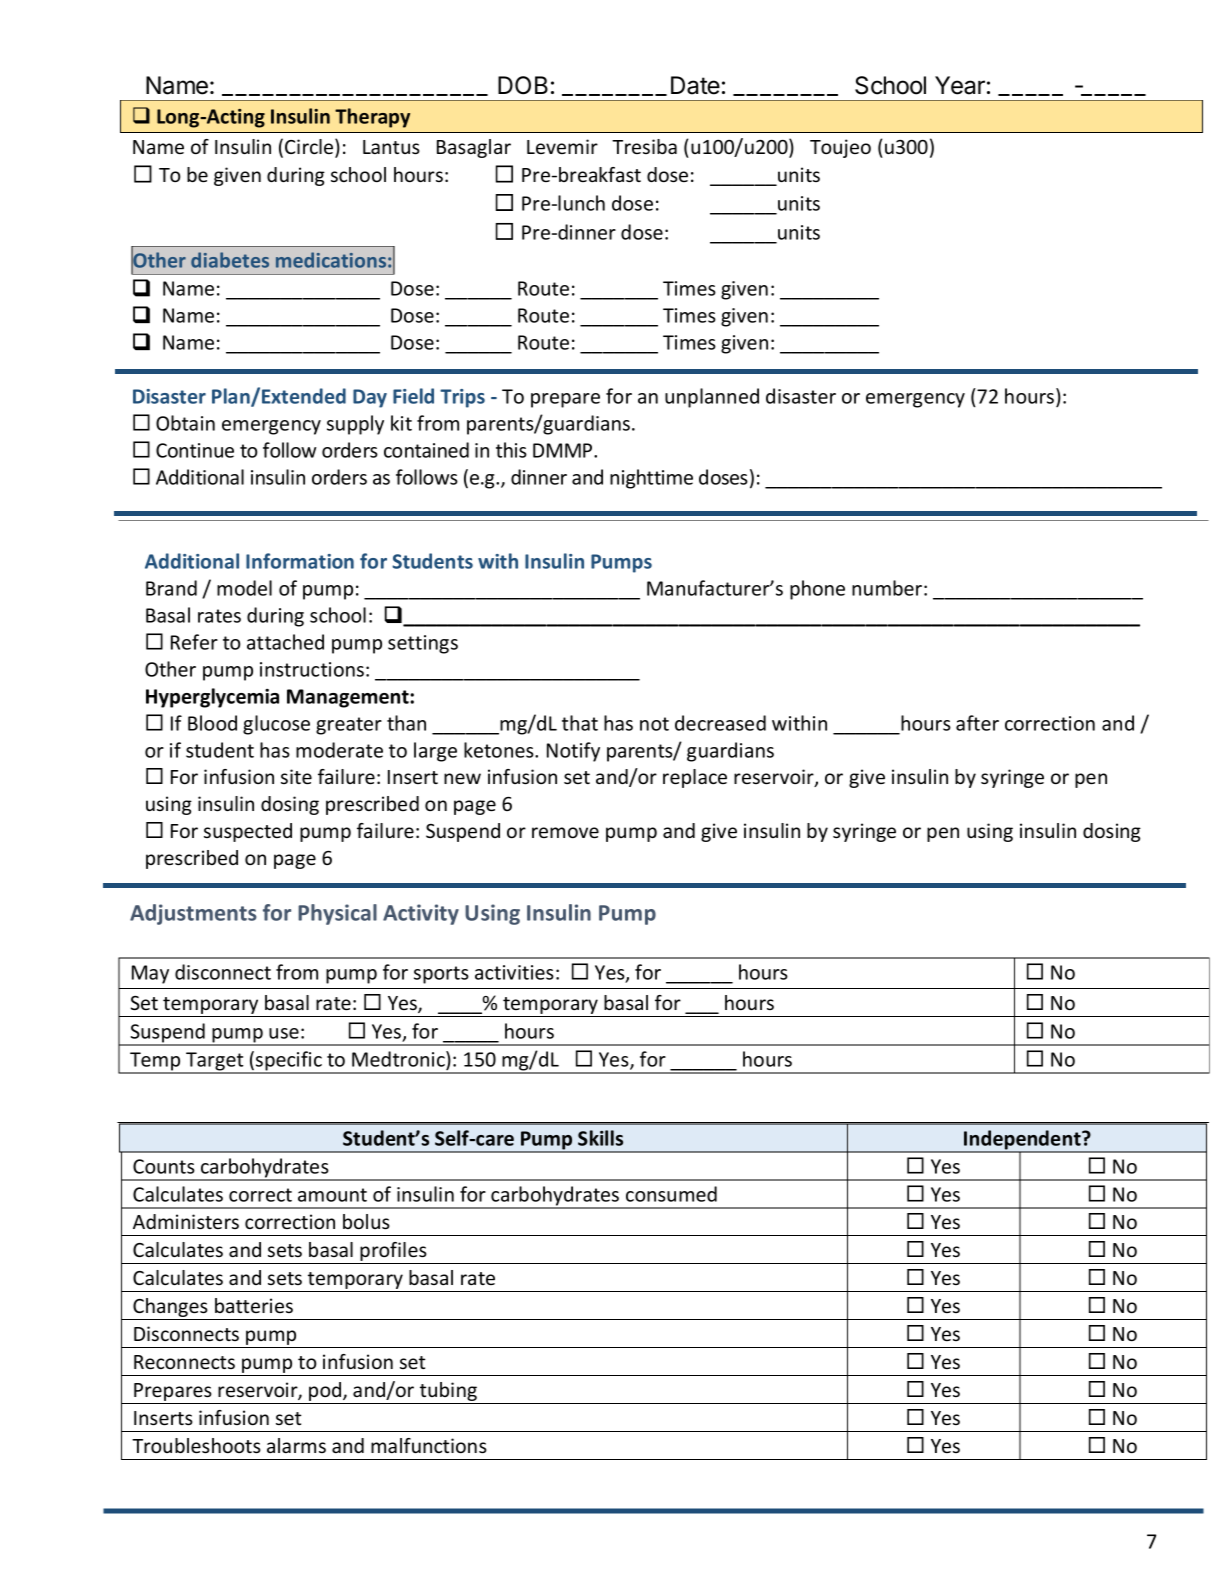 The image size is (1229, 1590). What do you see at coordinates (695, 778) in the image?
I see `replace` at bounding box center [695, 778].
